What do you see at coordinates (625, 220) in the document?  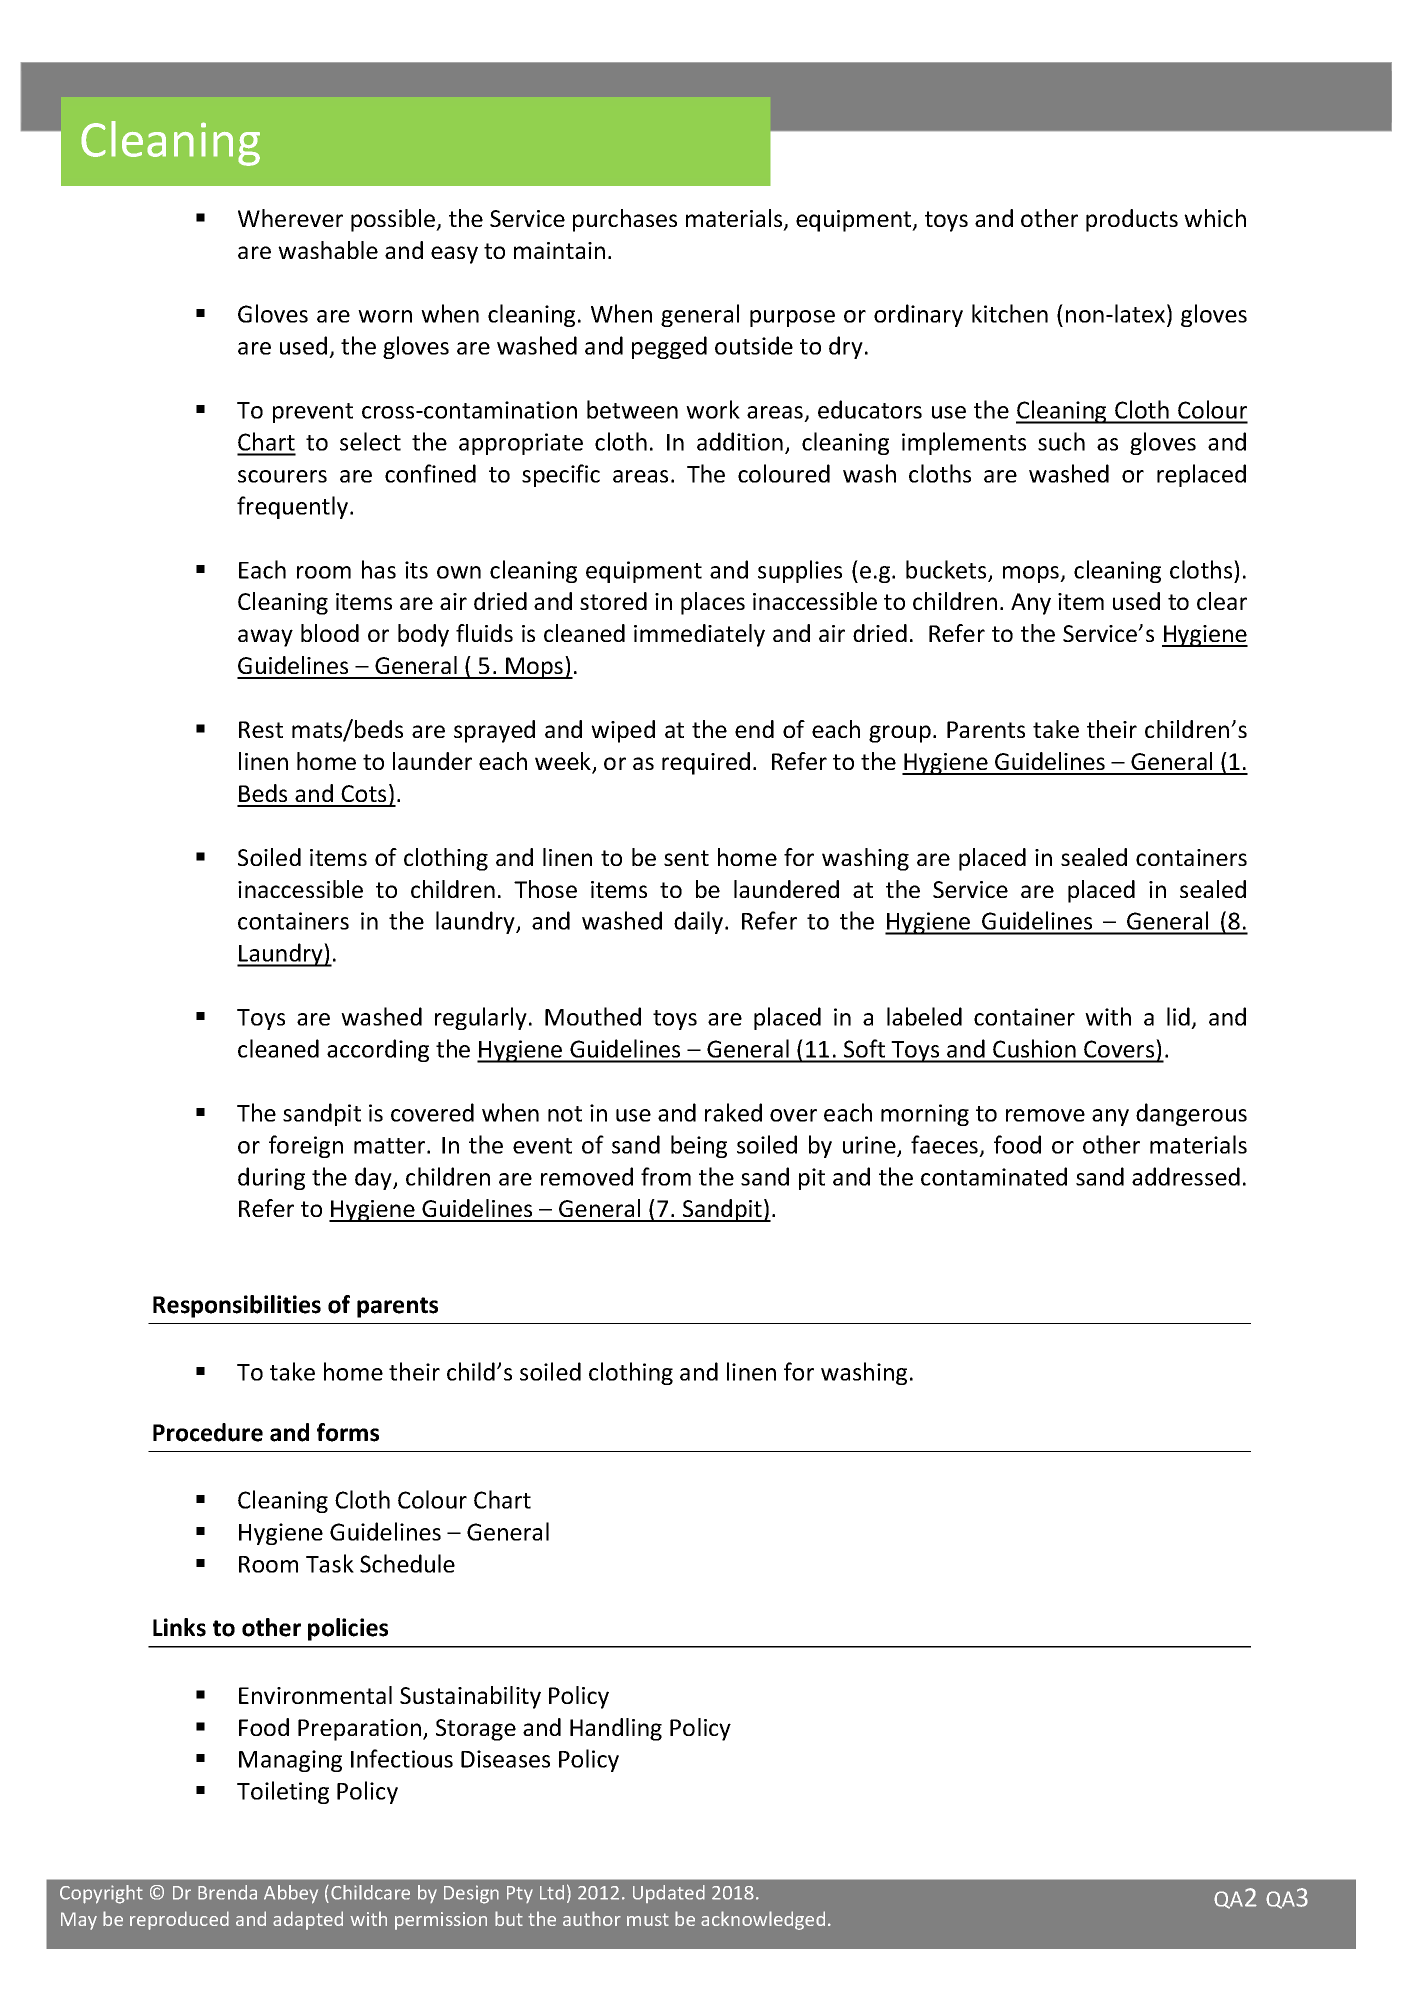 I see `purchases` at bounding box center [625, 220].
